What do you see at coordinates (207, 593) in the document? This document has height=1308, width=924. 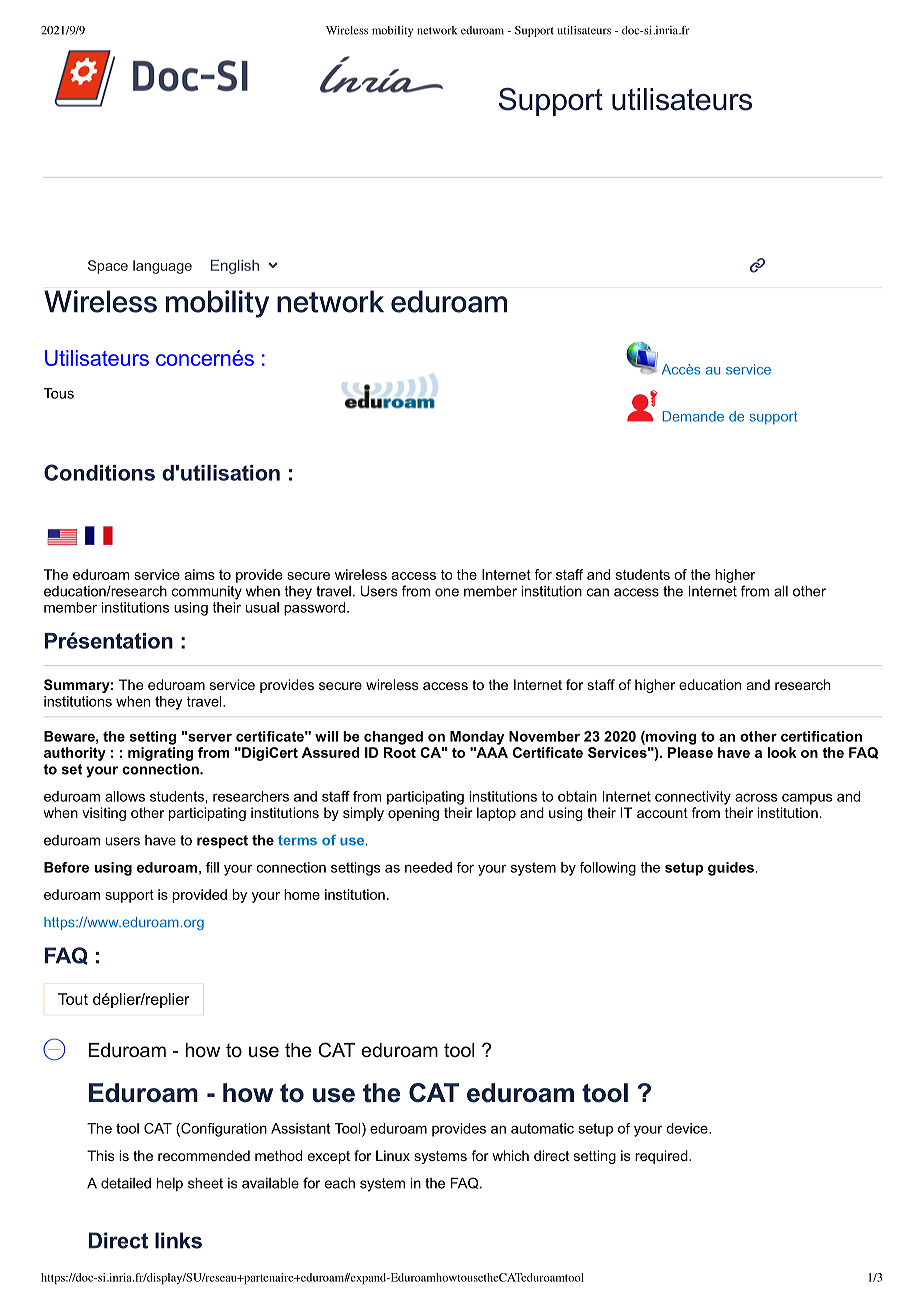 I see `community` at bounding box center [207, 593].
